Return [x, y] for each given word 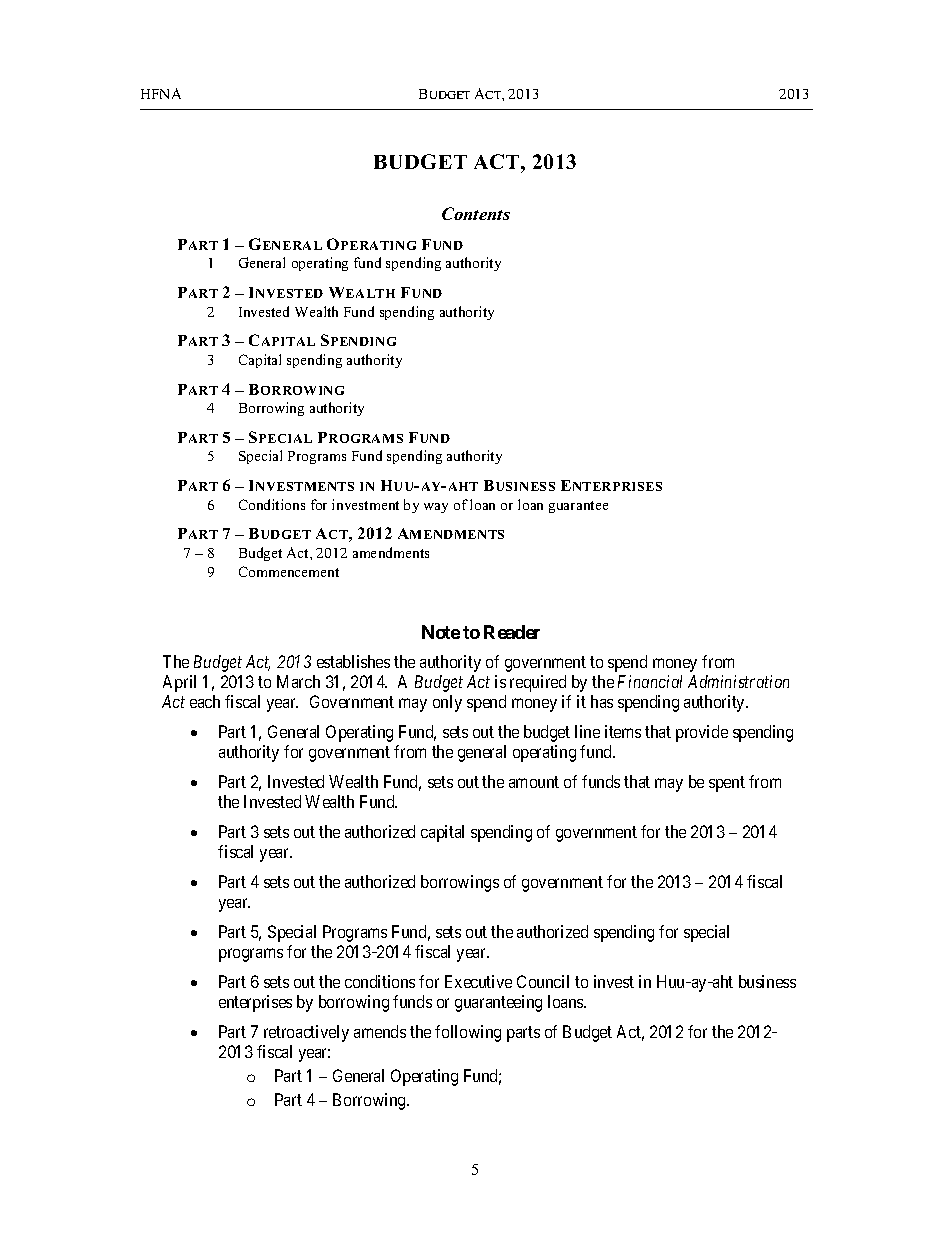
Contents [476, 213]
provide [702, 733]
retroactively [306, 1033]
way [436, 508]
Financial [650, 681]
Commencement [289, 571]
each [205, 701]
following [468, 1033]
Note [441, 632]
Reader [512, 632]
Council [543, 981]
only [447, 703]
